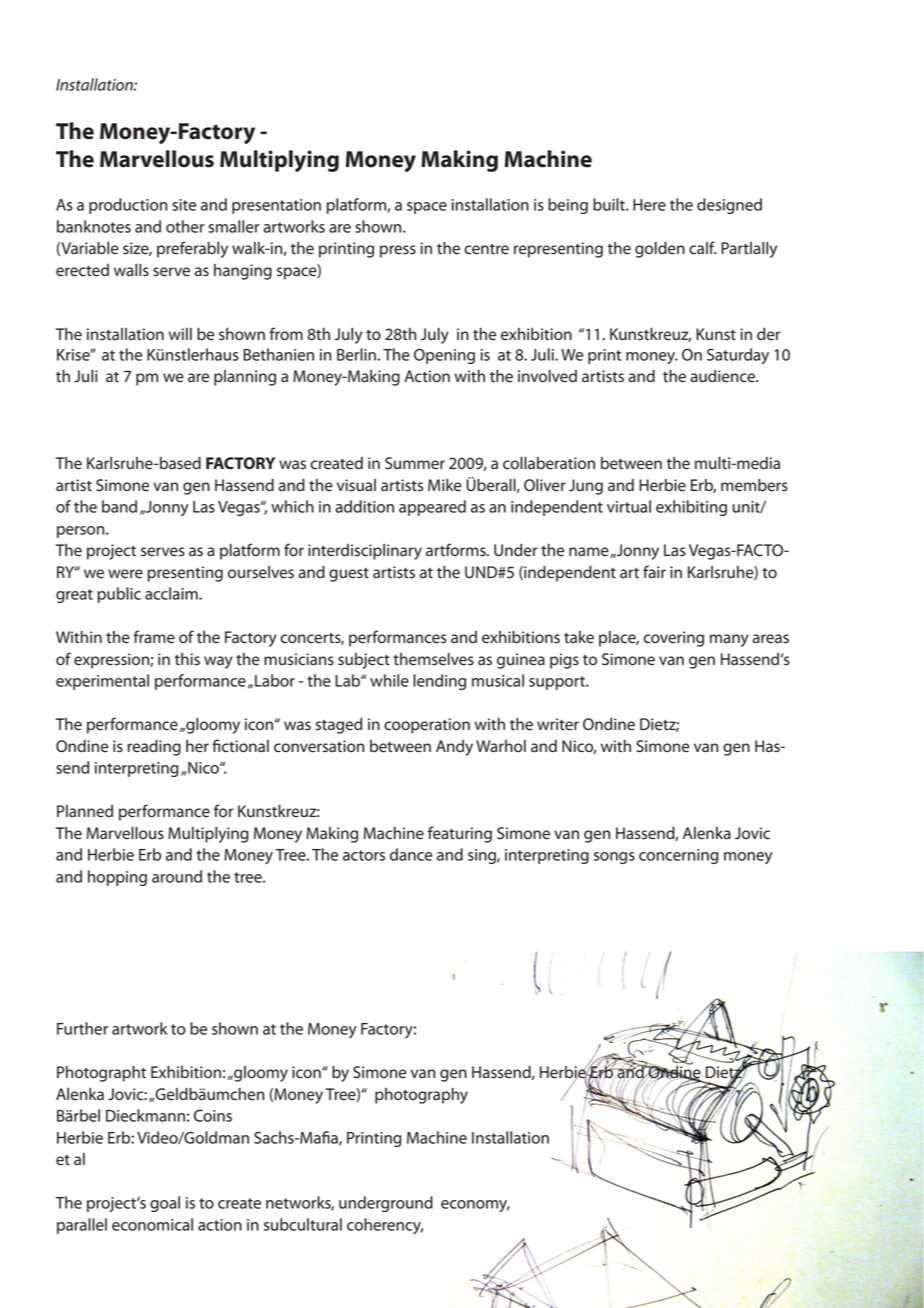  What do you see at coordinates (185, 226) in the image?
I see `other` at bounding box center [185, 226].
